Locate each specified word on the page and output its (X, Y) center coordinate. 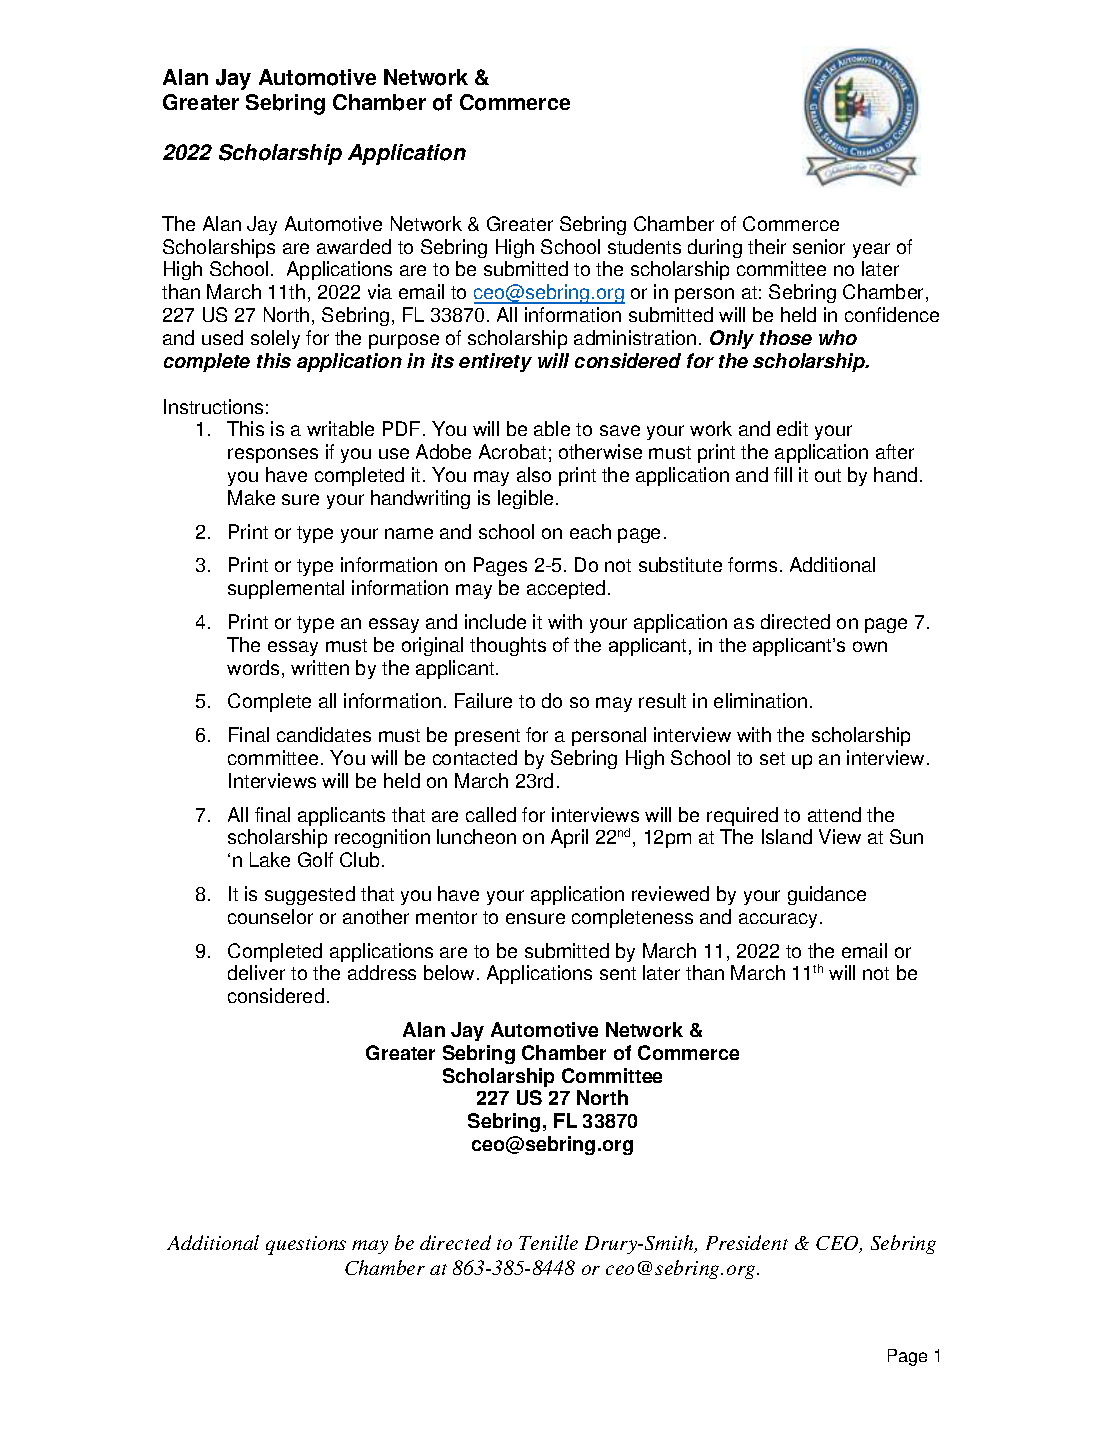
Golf (315, 859)
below (451, 972)
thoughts (508, 646)
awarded (354, 246)
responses (273, 455)
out (828, 475)
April (569, 838)
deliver (256, 972)
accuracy (778, 920)
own (870, 646)
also (534, 474)
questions (306, 1245)
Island (787, 836)
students (644, 246)
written (320, 667)
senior (819, 246)
